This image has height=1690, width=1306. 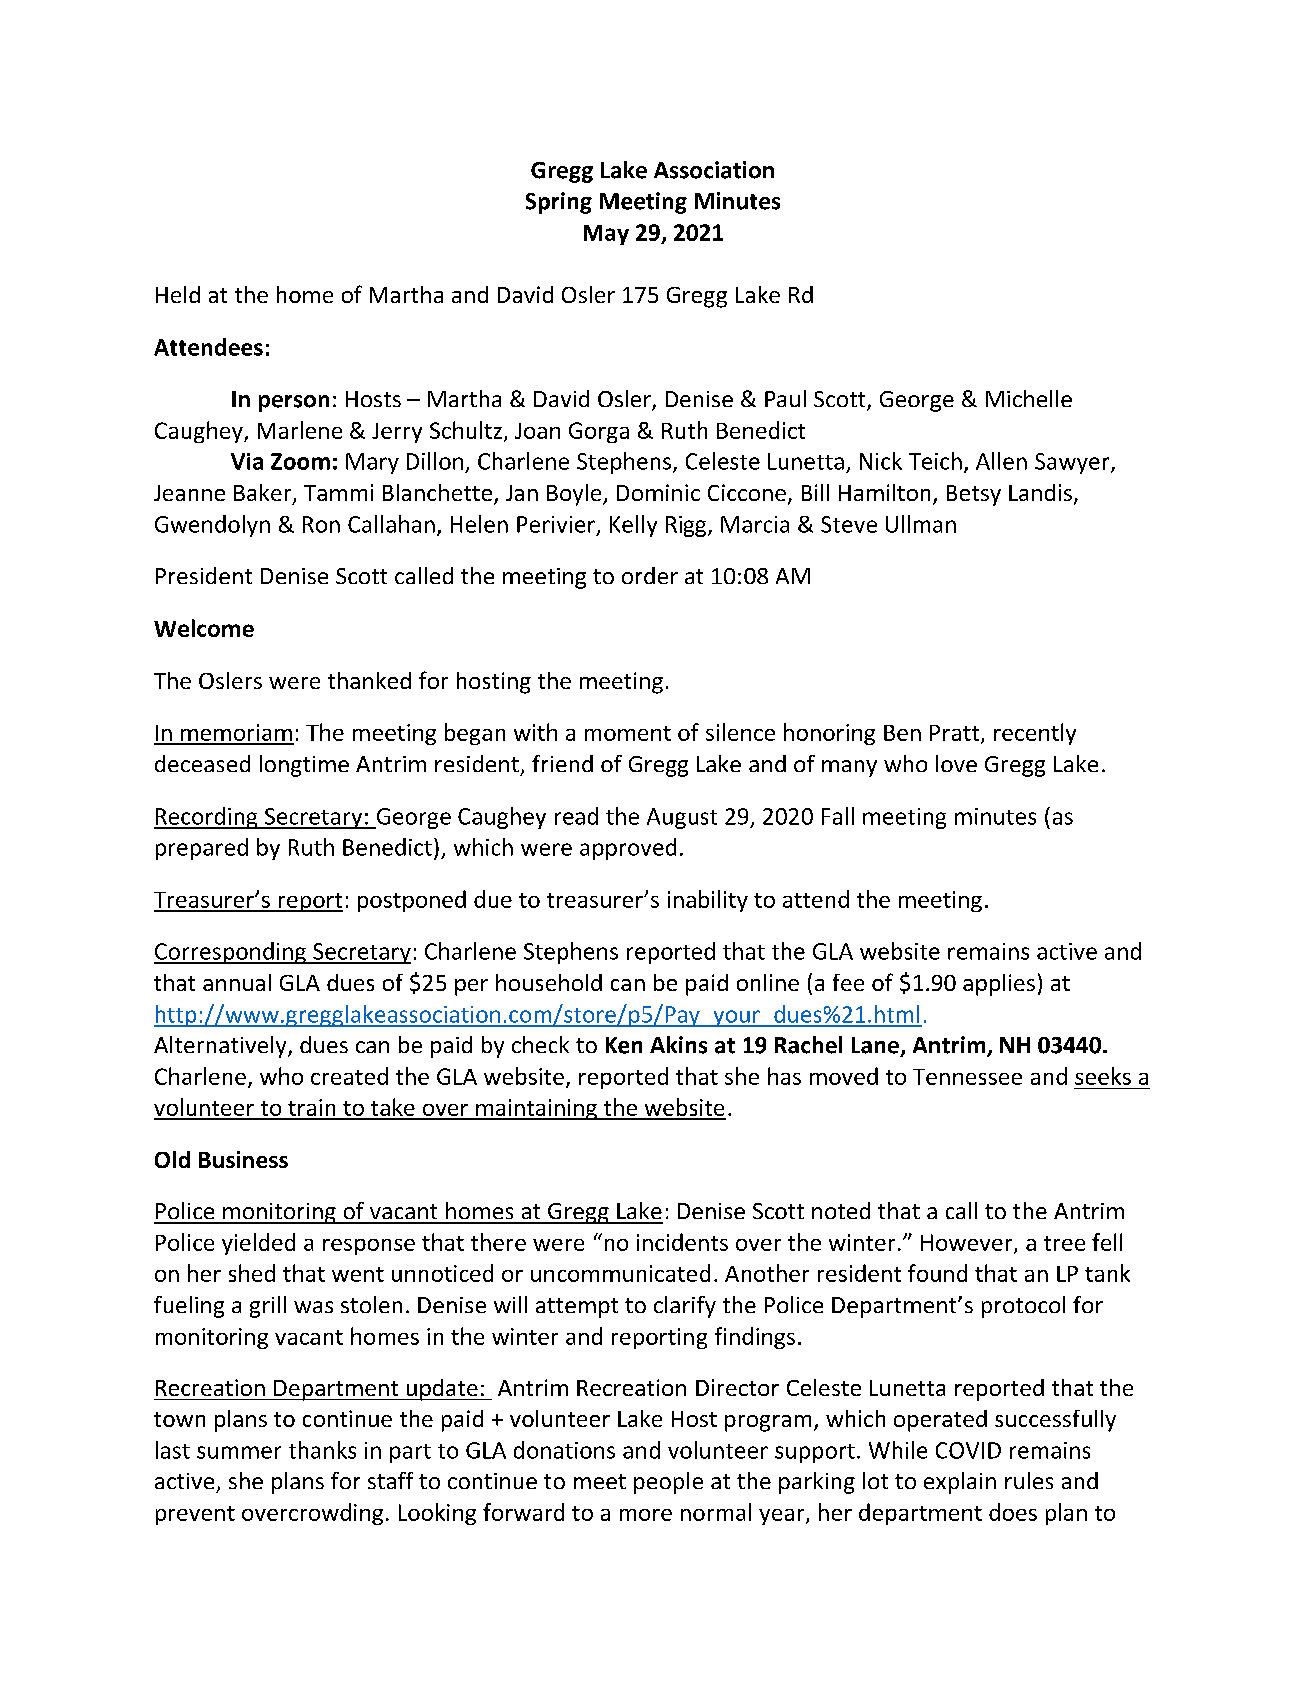 I want to click on Held, so click(x=178, y=294).
